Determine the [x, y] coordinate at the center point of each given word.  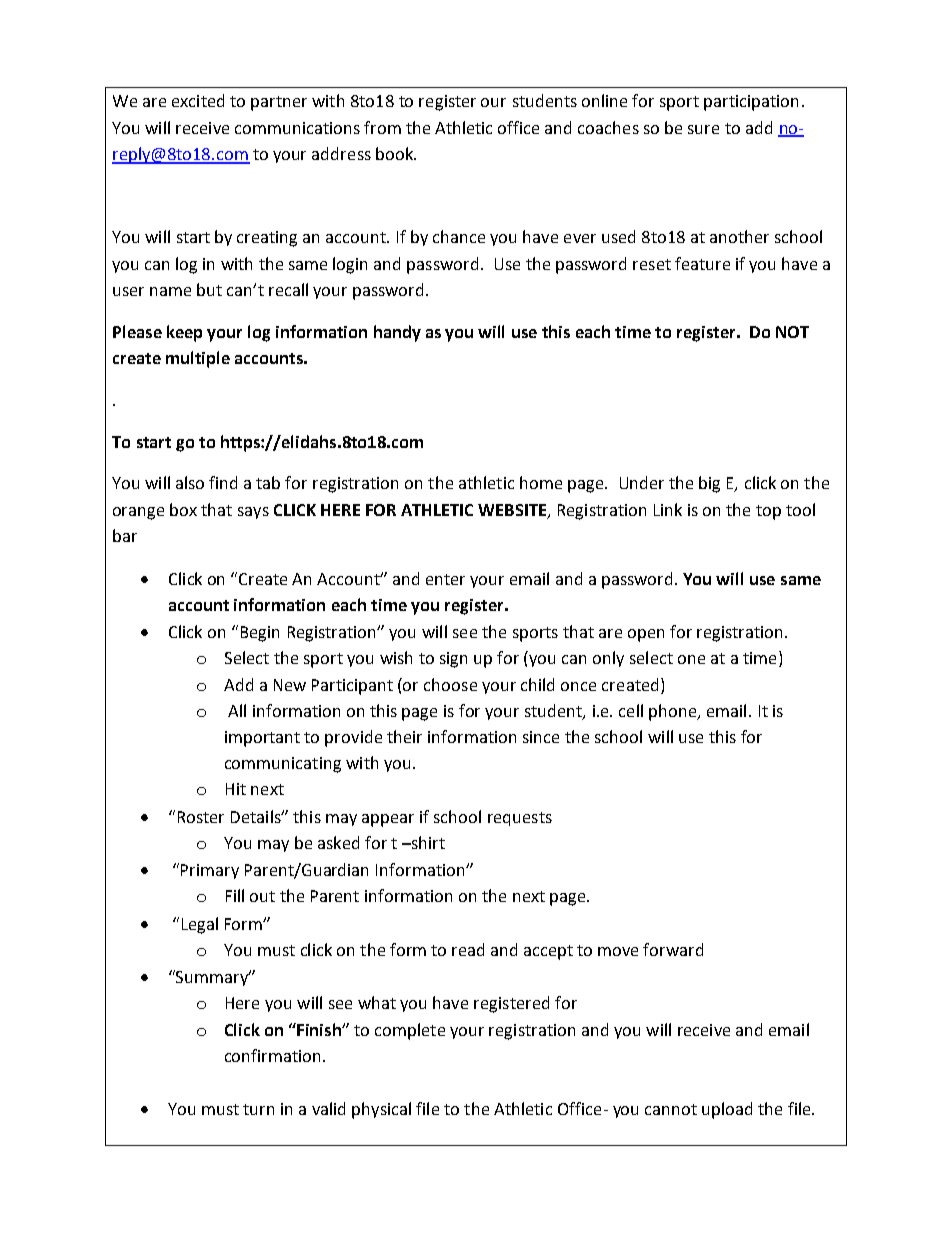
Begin [260, 634]
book [396, 153]
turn [258, 1109]
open [646, 635]
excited [198, 100]
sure [703, 129]
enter [445, 579]
